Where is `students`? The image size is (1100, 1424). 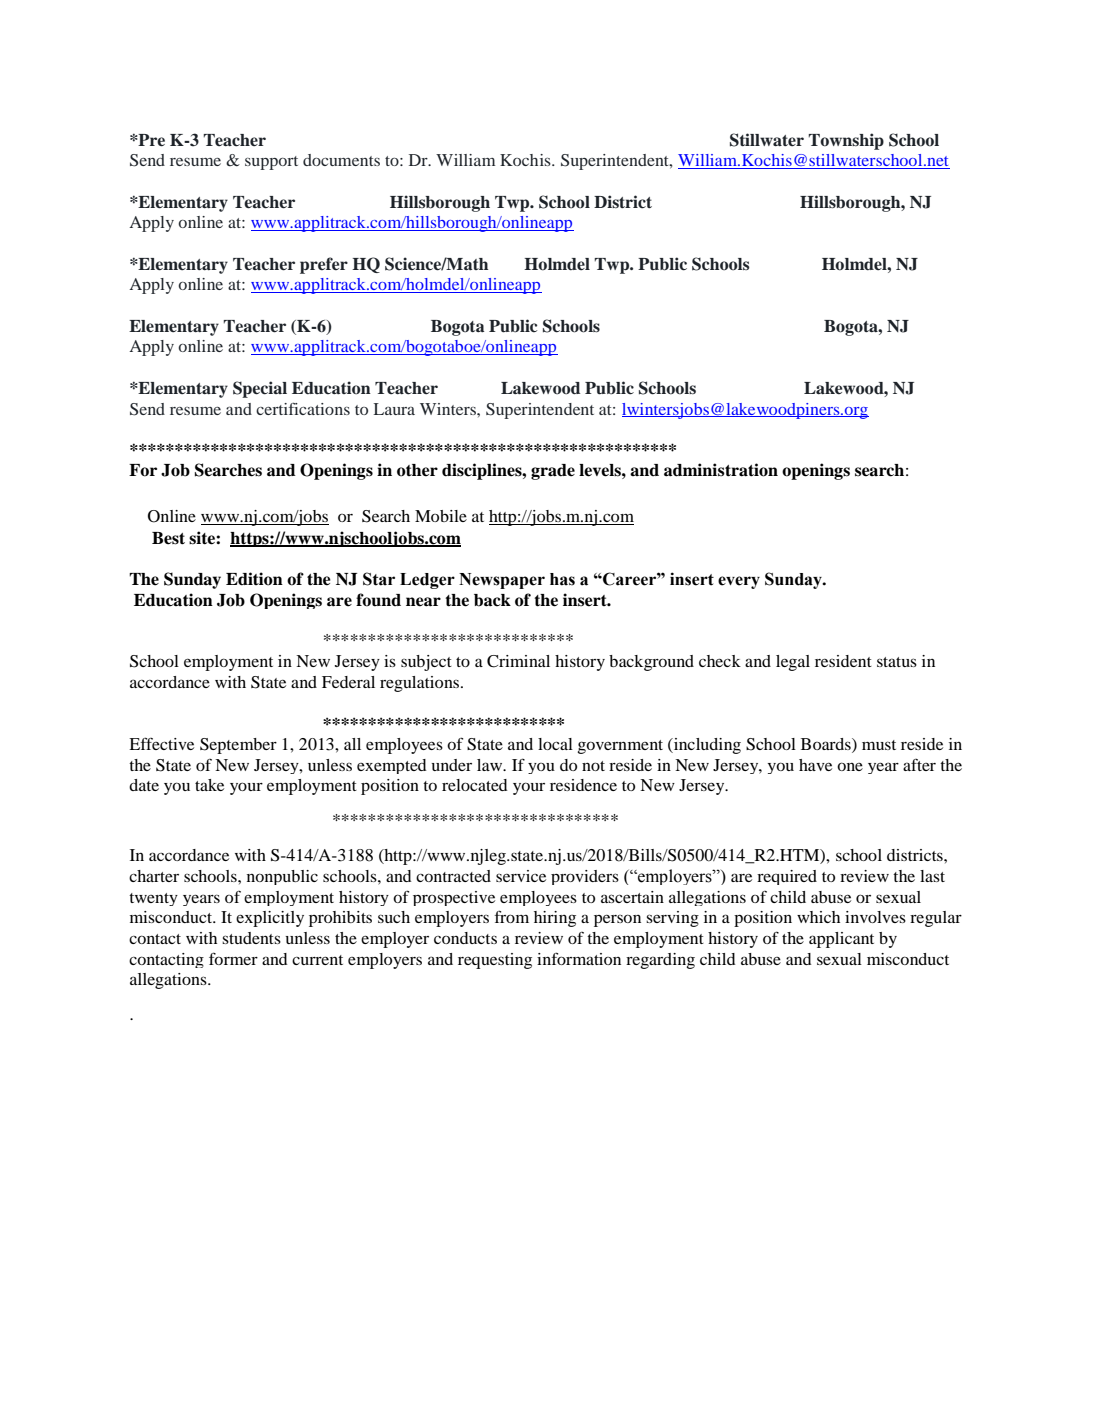 students is located at coordinates (251, 938).
